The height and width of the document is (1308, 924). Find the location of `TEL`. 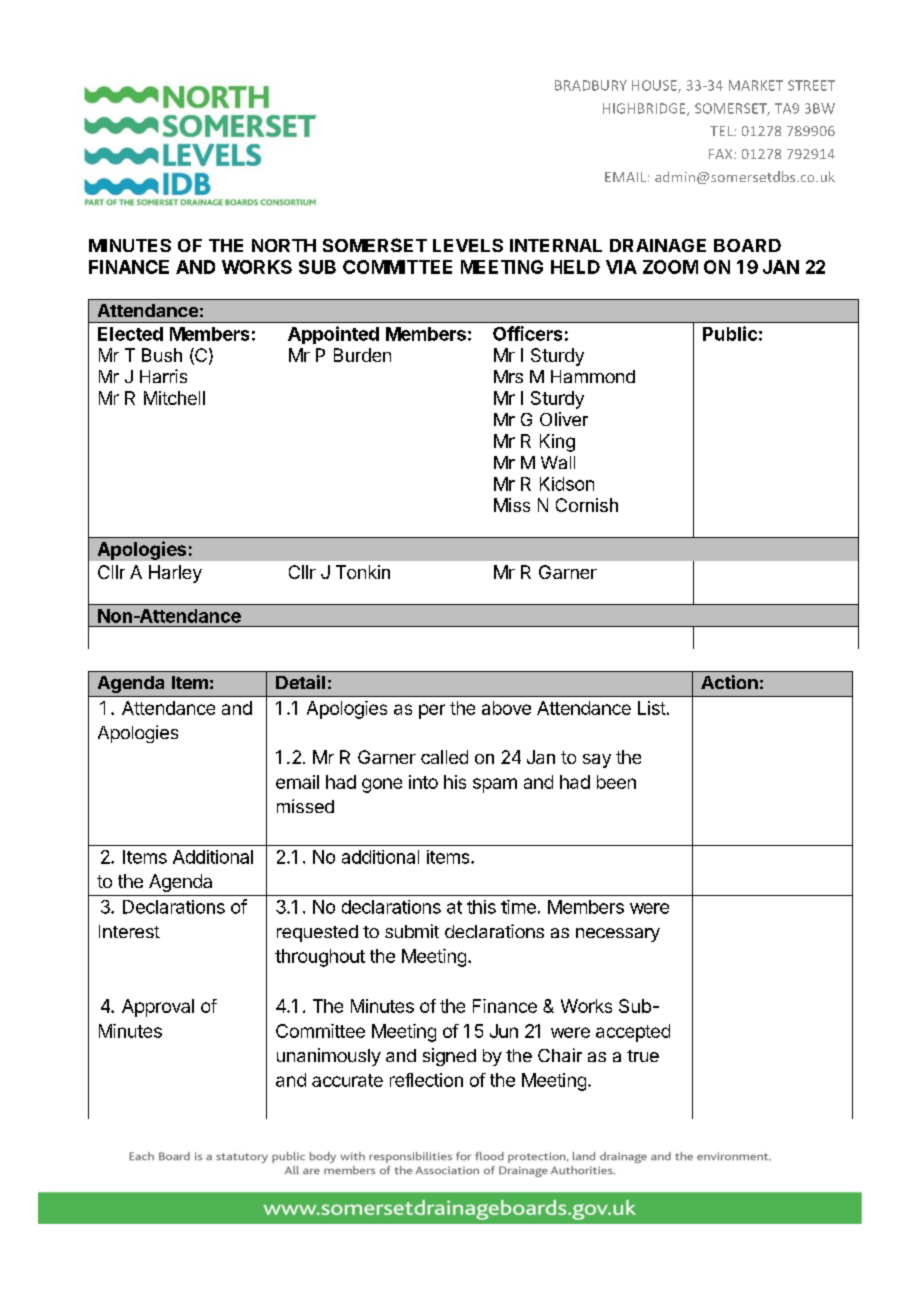

TEL is located at coordinates (722, 131).
